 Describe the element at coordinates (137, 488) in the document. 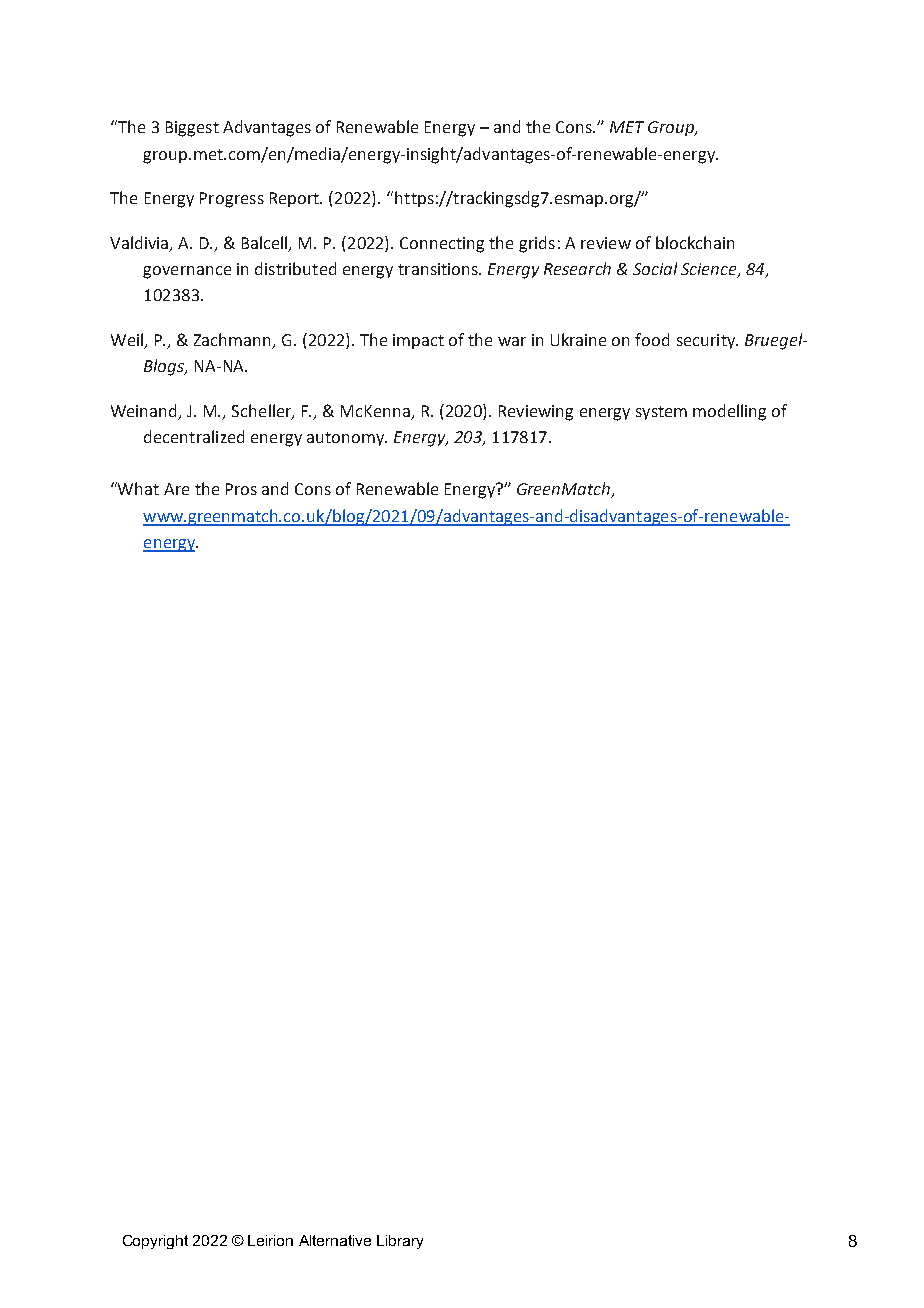

I see `What` at that location.
